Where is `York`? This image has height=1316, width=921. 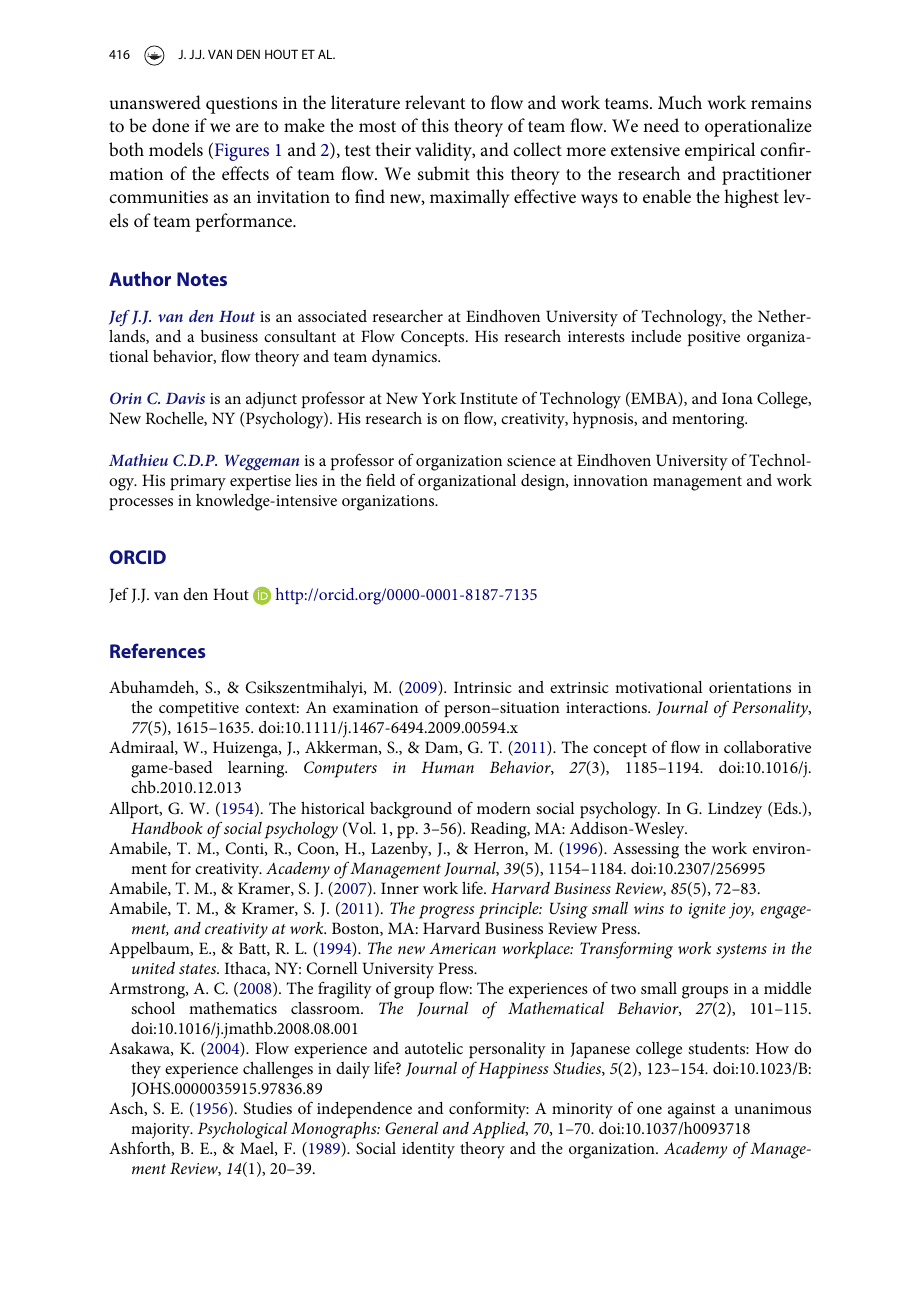 York is located at coordinates (439, 398).
